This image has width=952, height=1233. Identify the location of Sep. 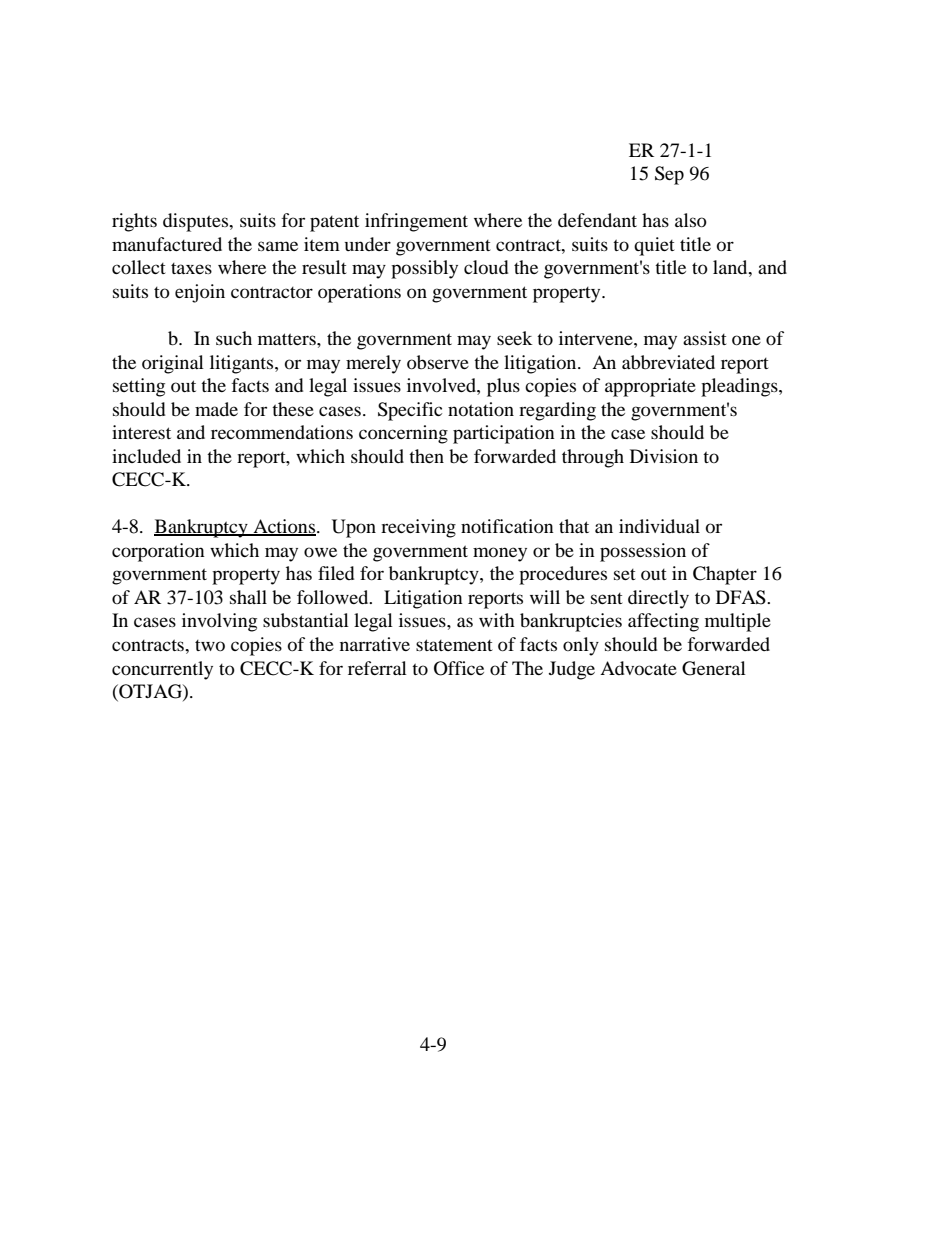
(669, 175).
